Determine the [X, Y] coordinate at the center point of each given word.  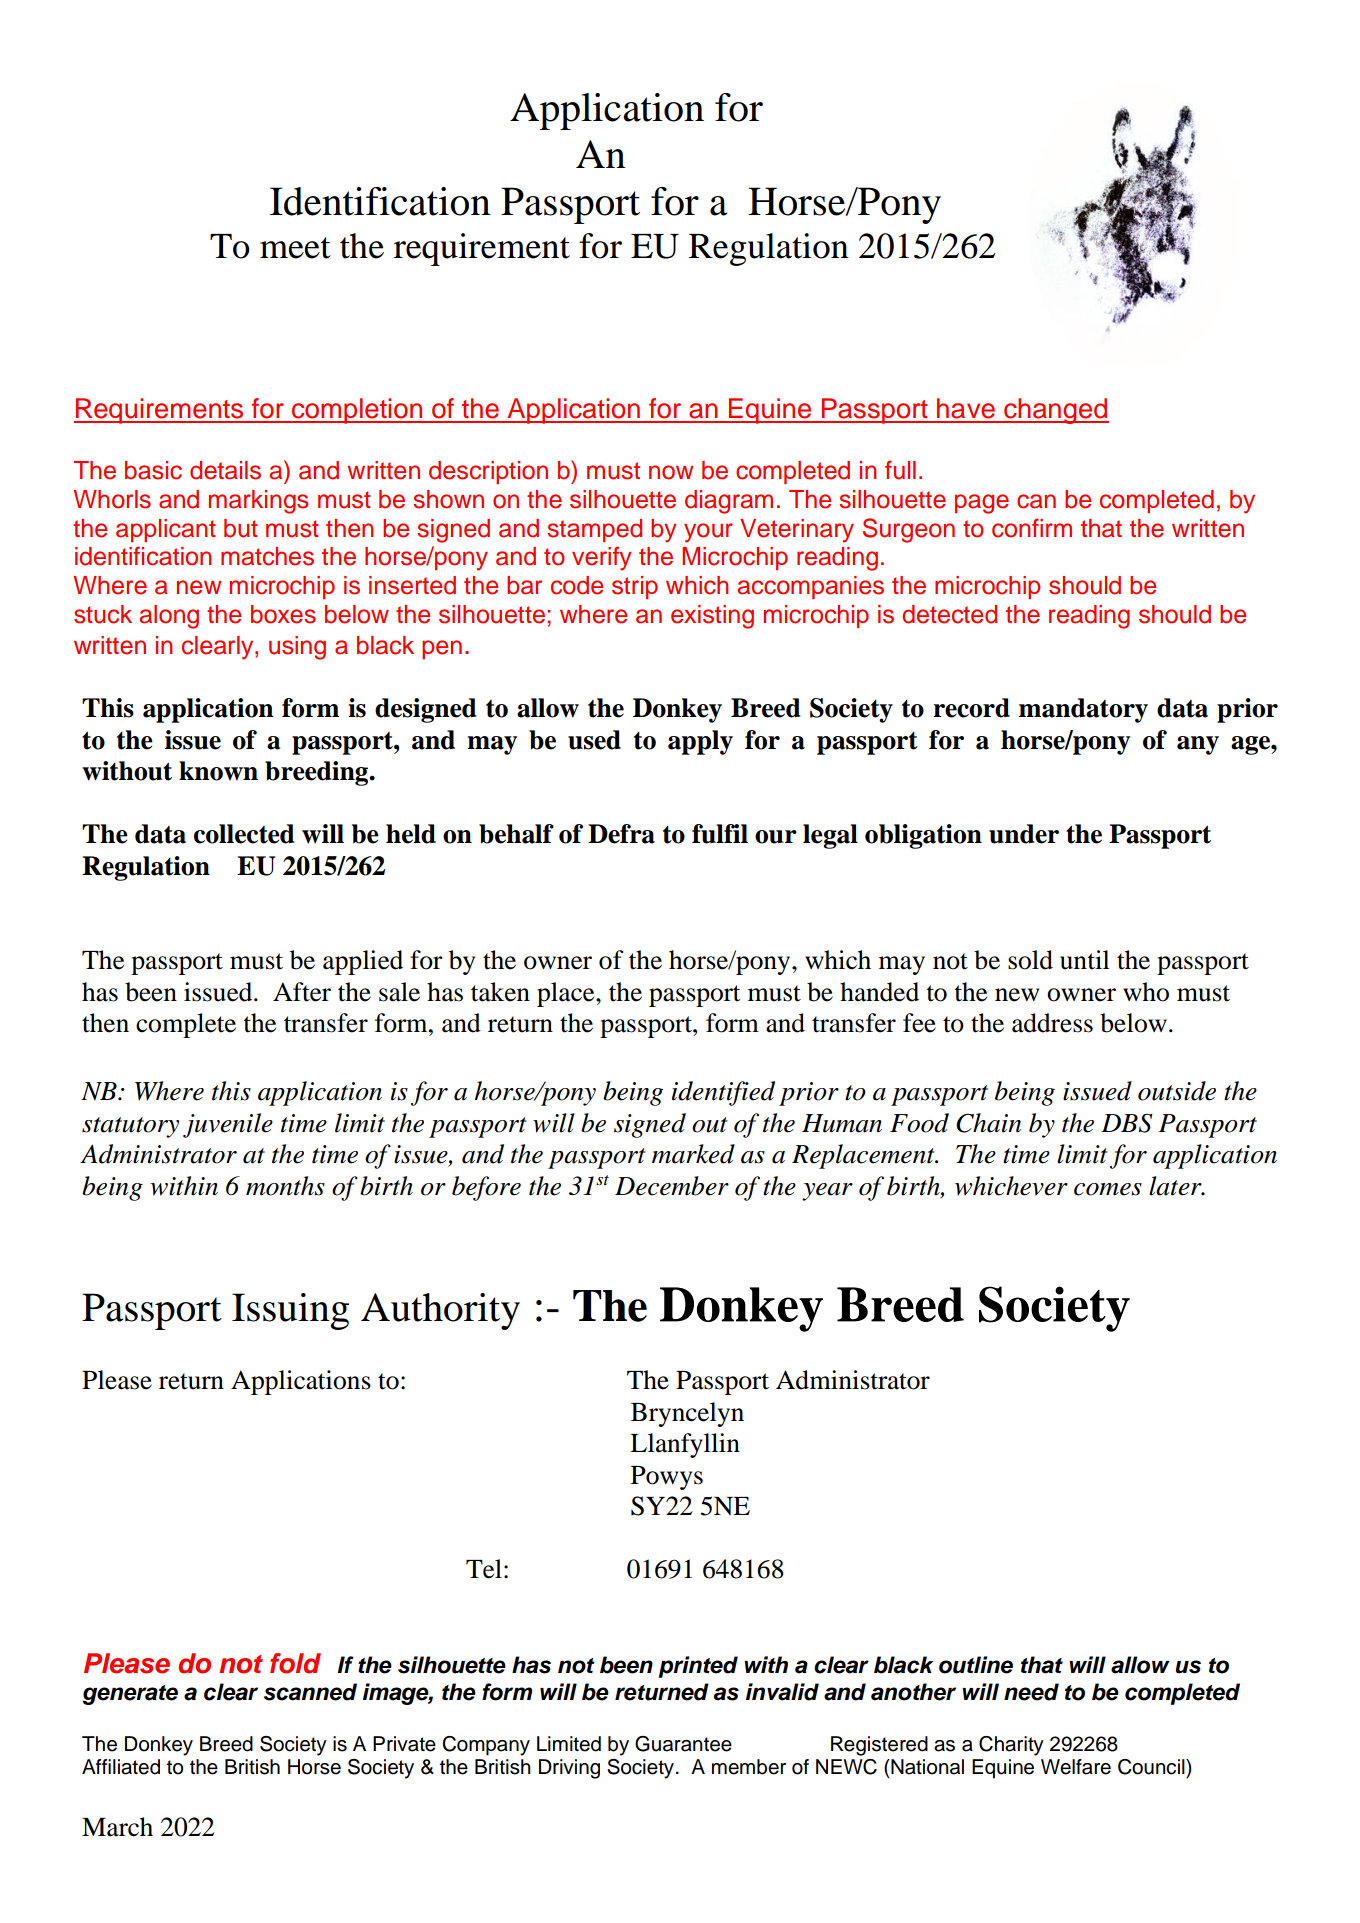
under [1024, 834]
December [672, 1186]
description [488, 472]
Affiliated [121, 1767]
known [218, 771]
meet [295, 248]
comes [1108, 1189]
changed [1055, 411]
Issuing [290, 1311]
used [594, 740]
